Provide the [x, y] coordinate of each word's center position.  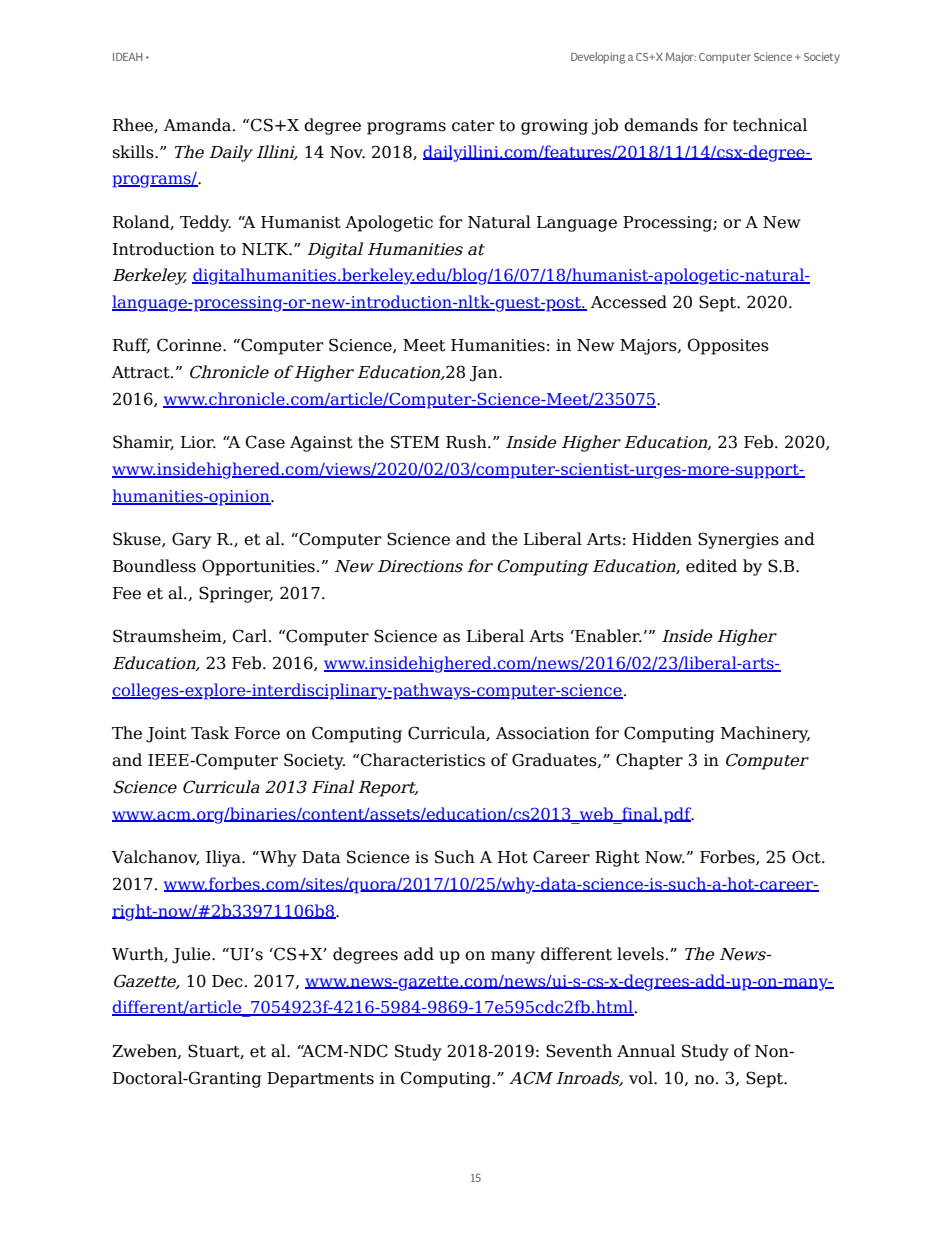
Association [543, 733]
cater [473, 126]
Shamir [143, 442]
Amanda [199, 125]
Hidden [662, 539]
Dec [227, 981]
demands [661, 125]
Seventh [579, 1051]
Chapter [649, 761]
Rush [467, 442]
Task [210, 733]
